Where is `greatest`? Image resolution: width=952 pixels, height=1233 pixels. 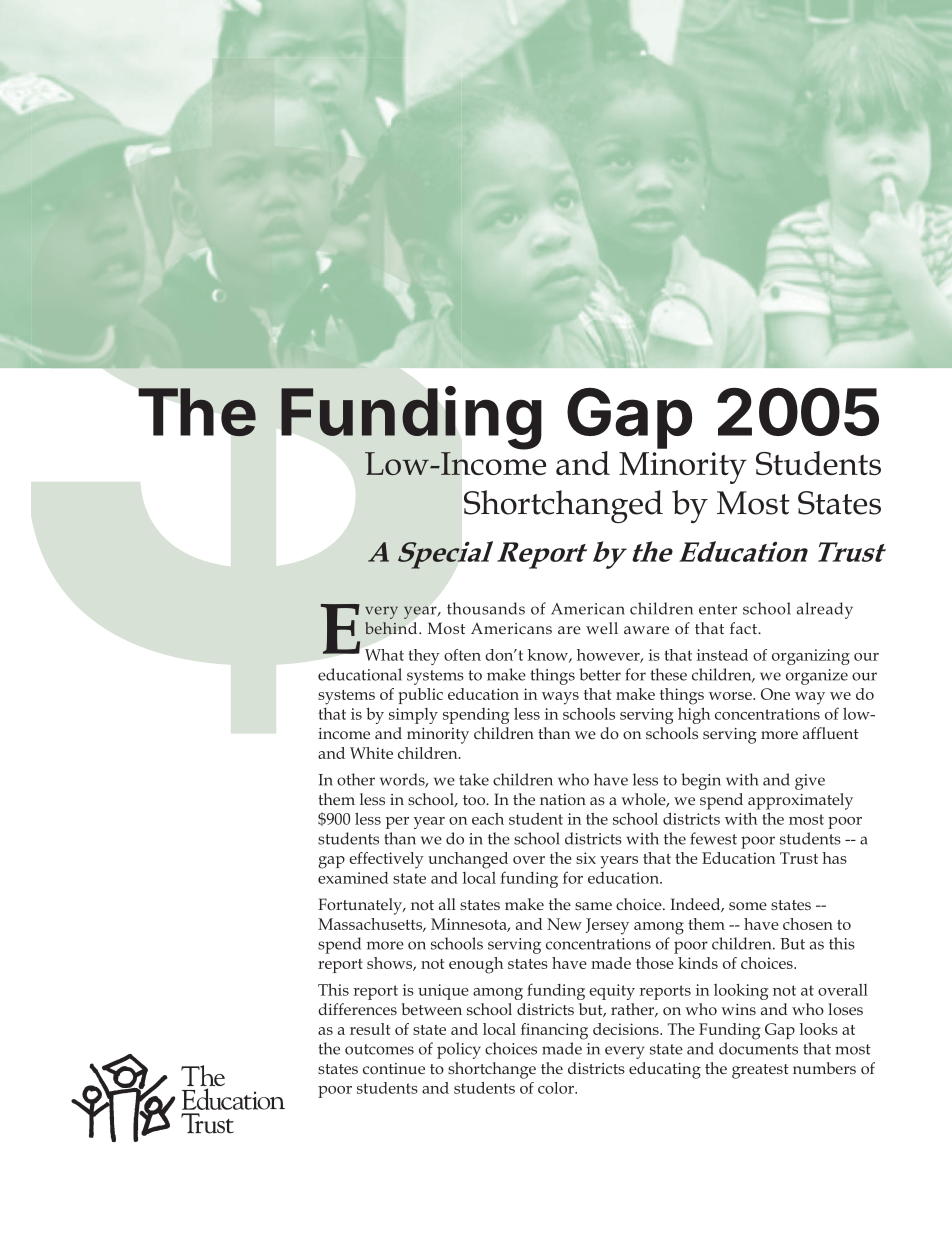
greatest is located at coordinates (760, 1071).
